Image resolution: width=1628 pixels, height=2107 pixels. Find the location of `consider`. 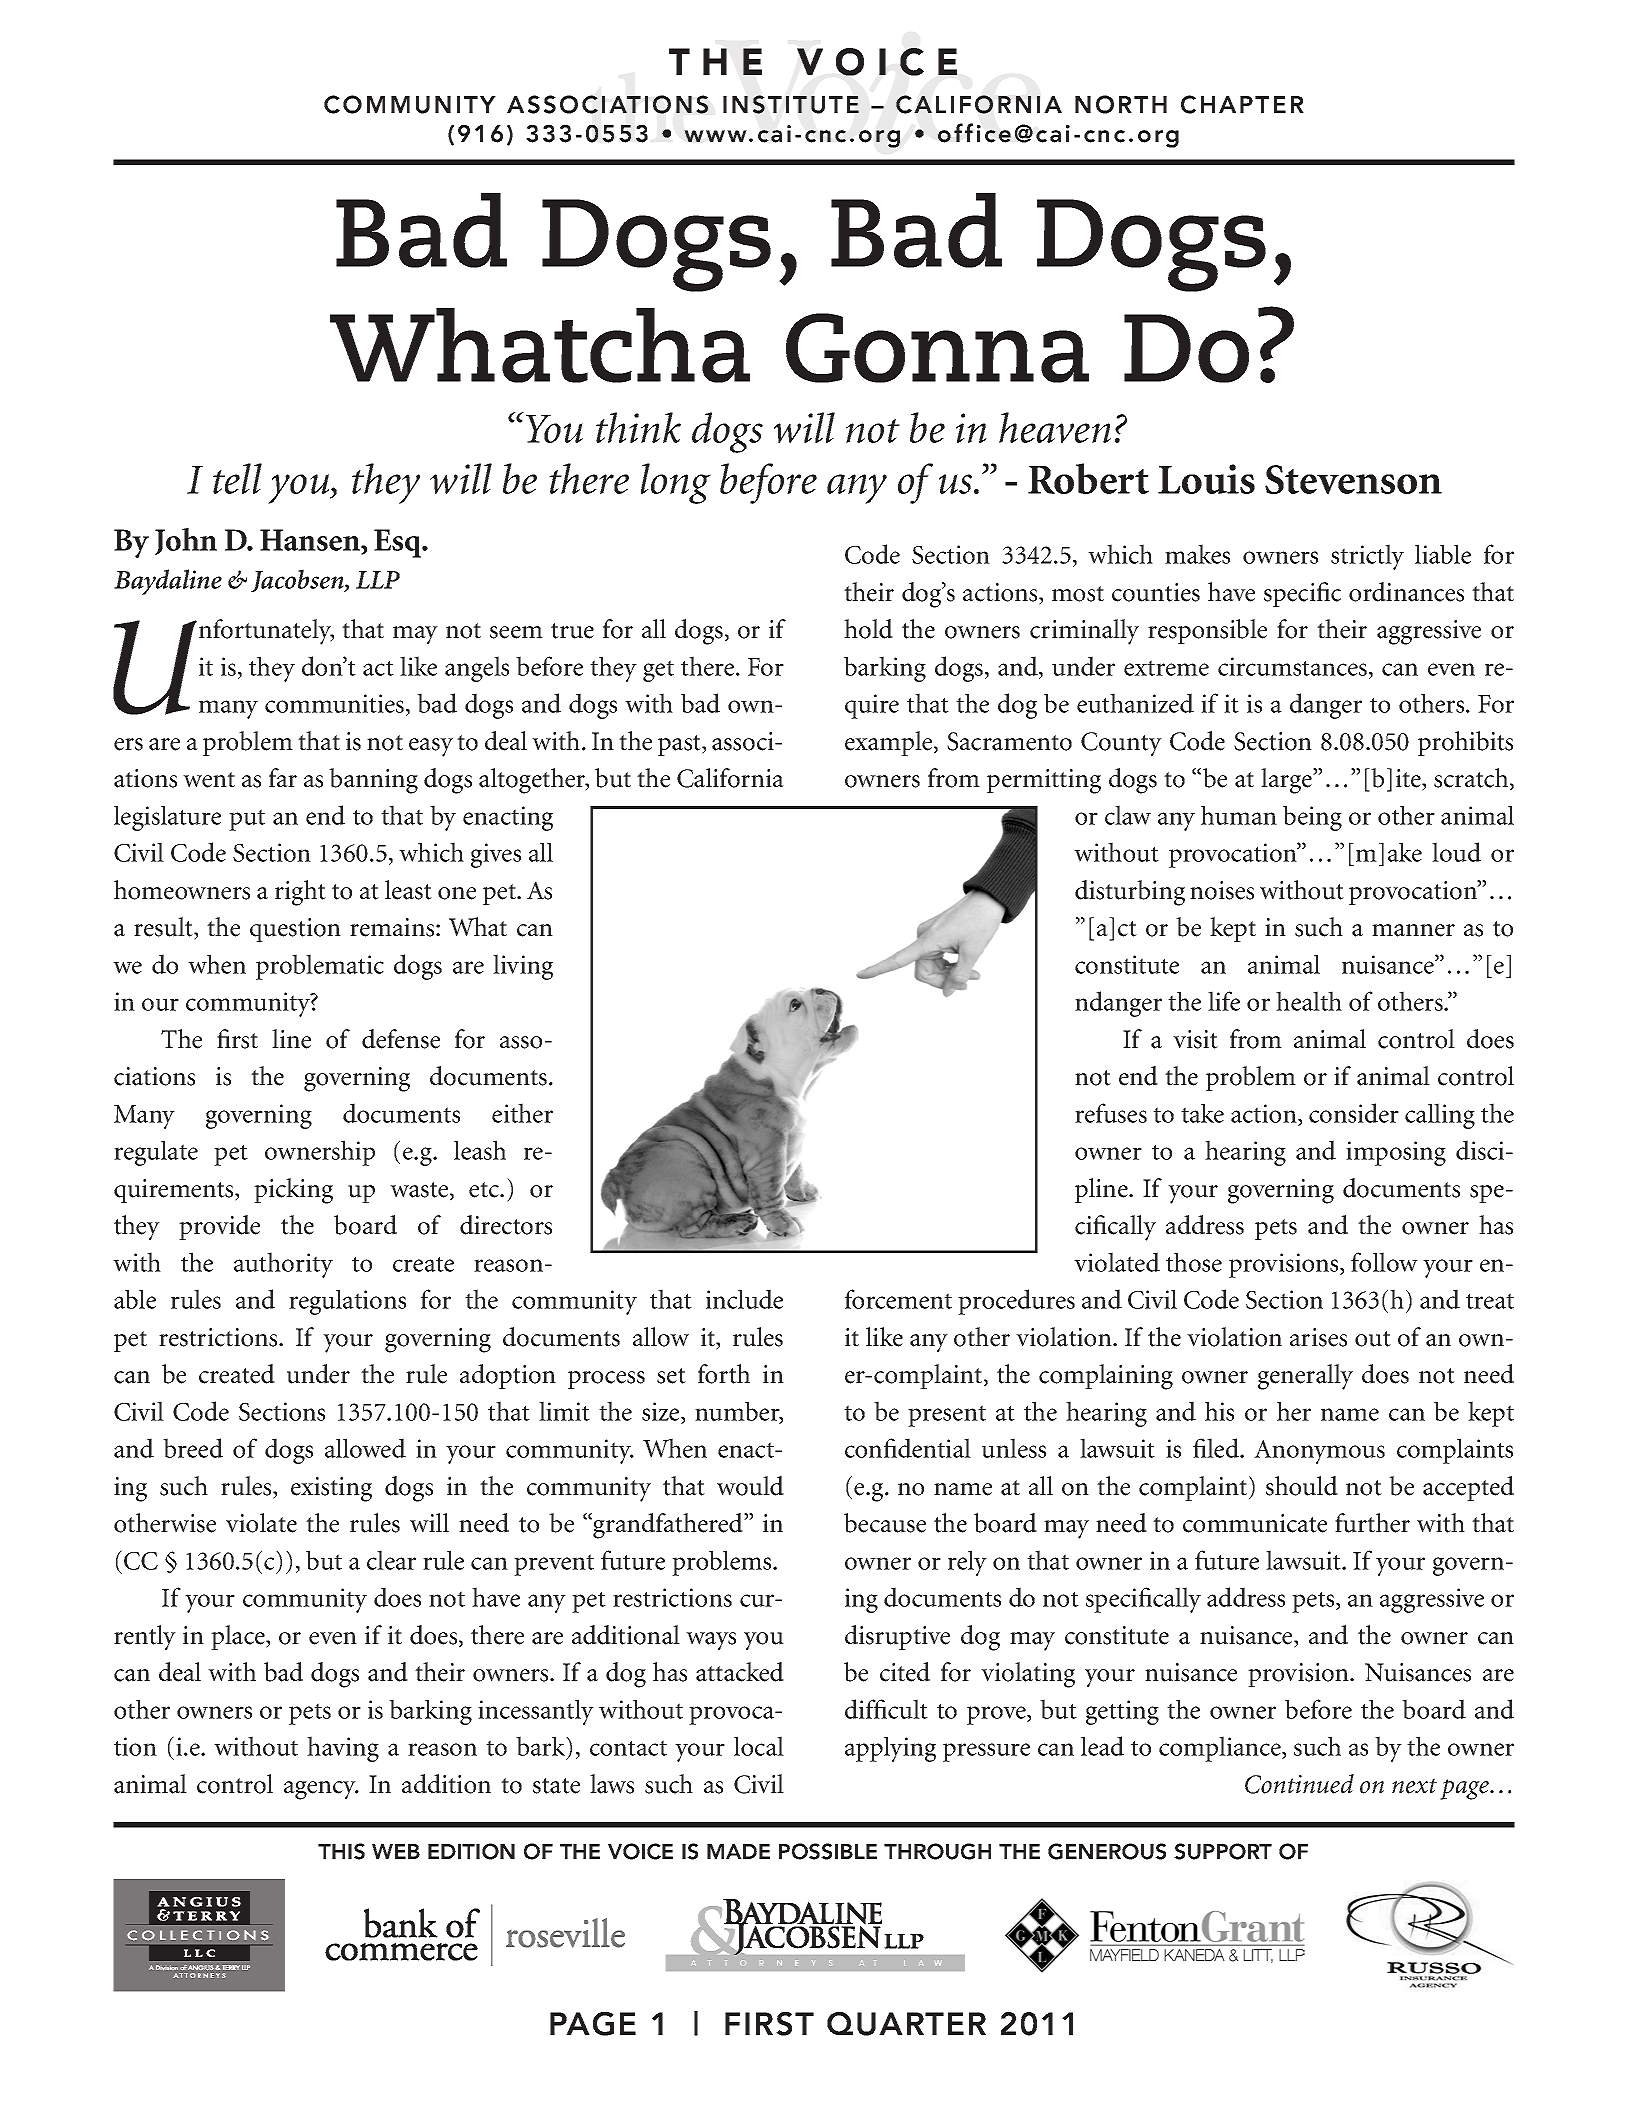

consider is located at coordinates (1354, 1113).
